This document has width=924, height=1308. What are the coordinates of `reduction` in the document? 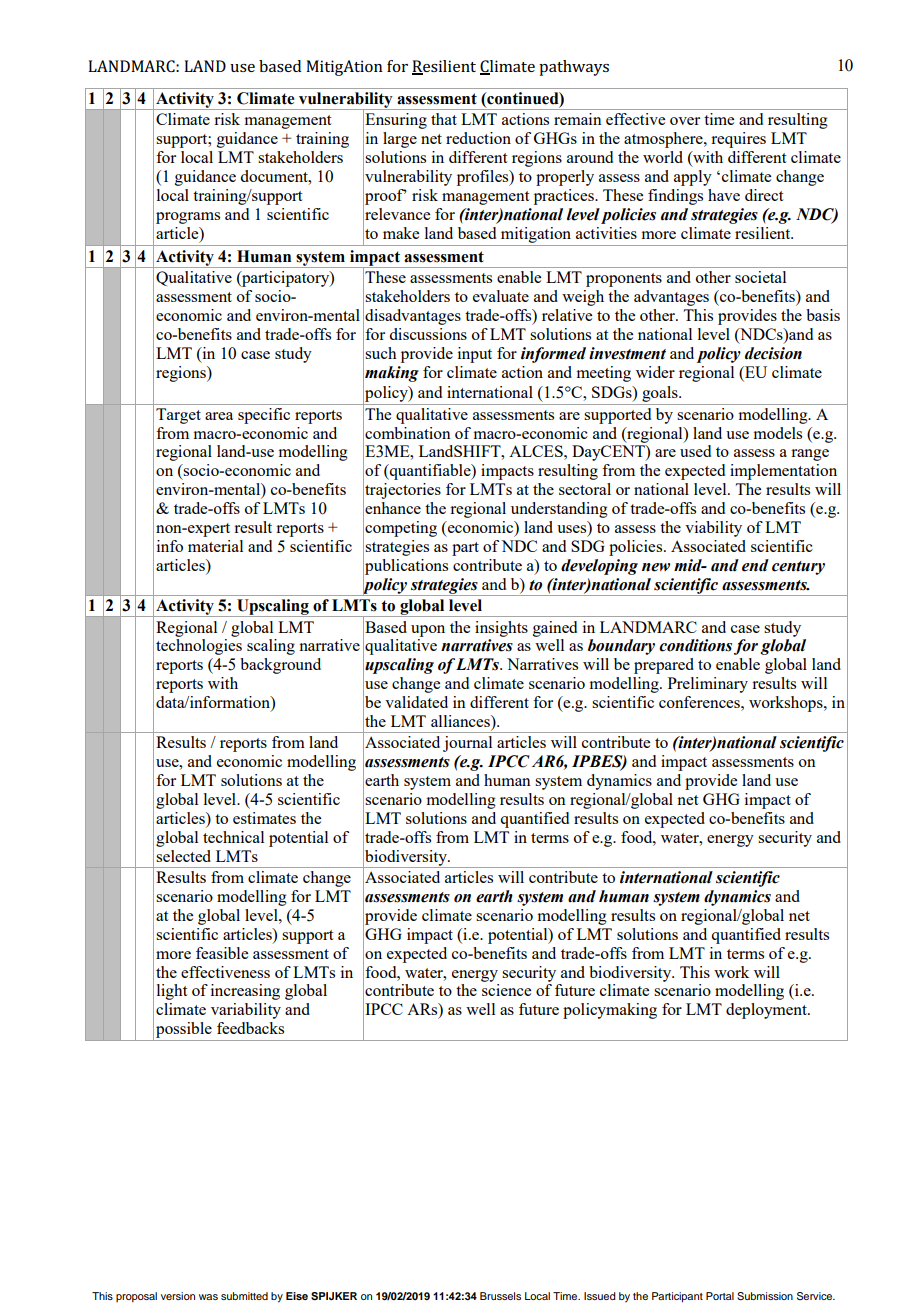 It's located at (478, 138).
